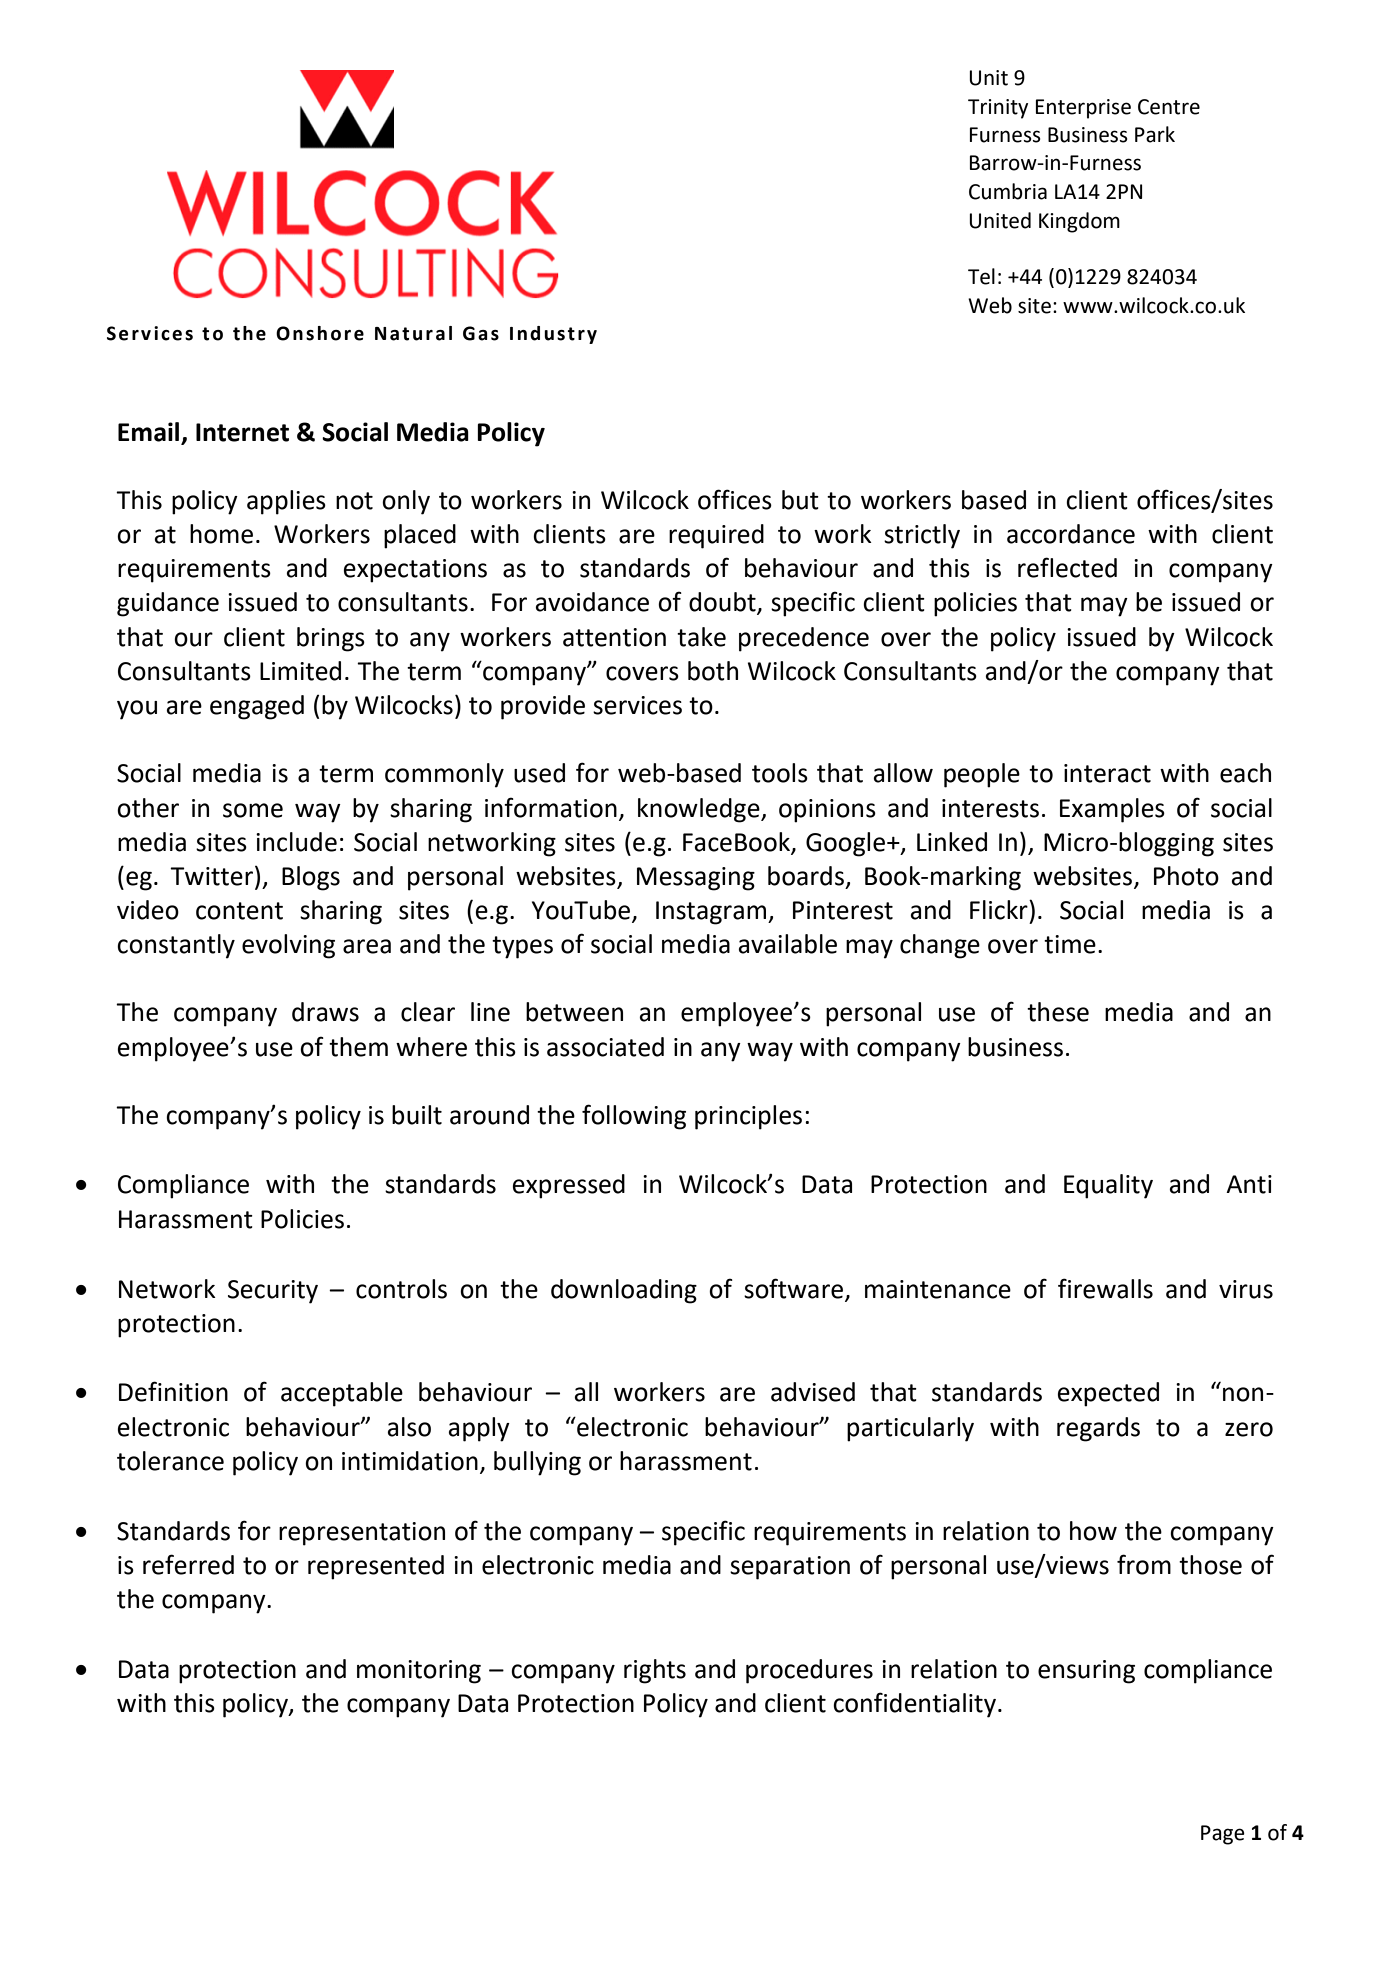 The width and height of the screenshot is (1388, 1963). Describe the element at coordinates (419, 1672) in the screenshot. I see `monitoring` at that location.
